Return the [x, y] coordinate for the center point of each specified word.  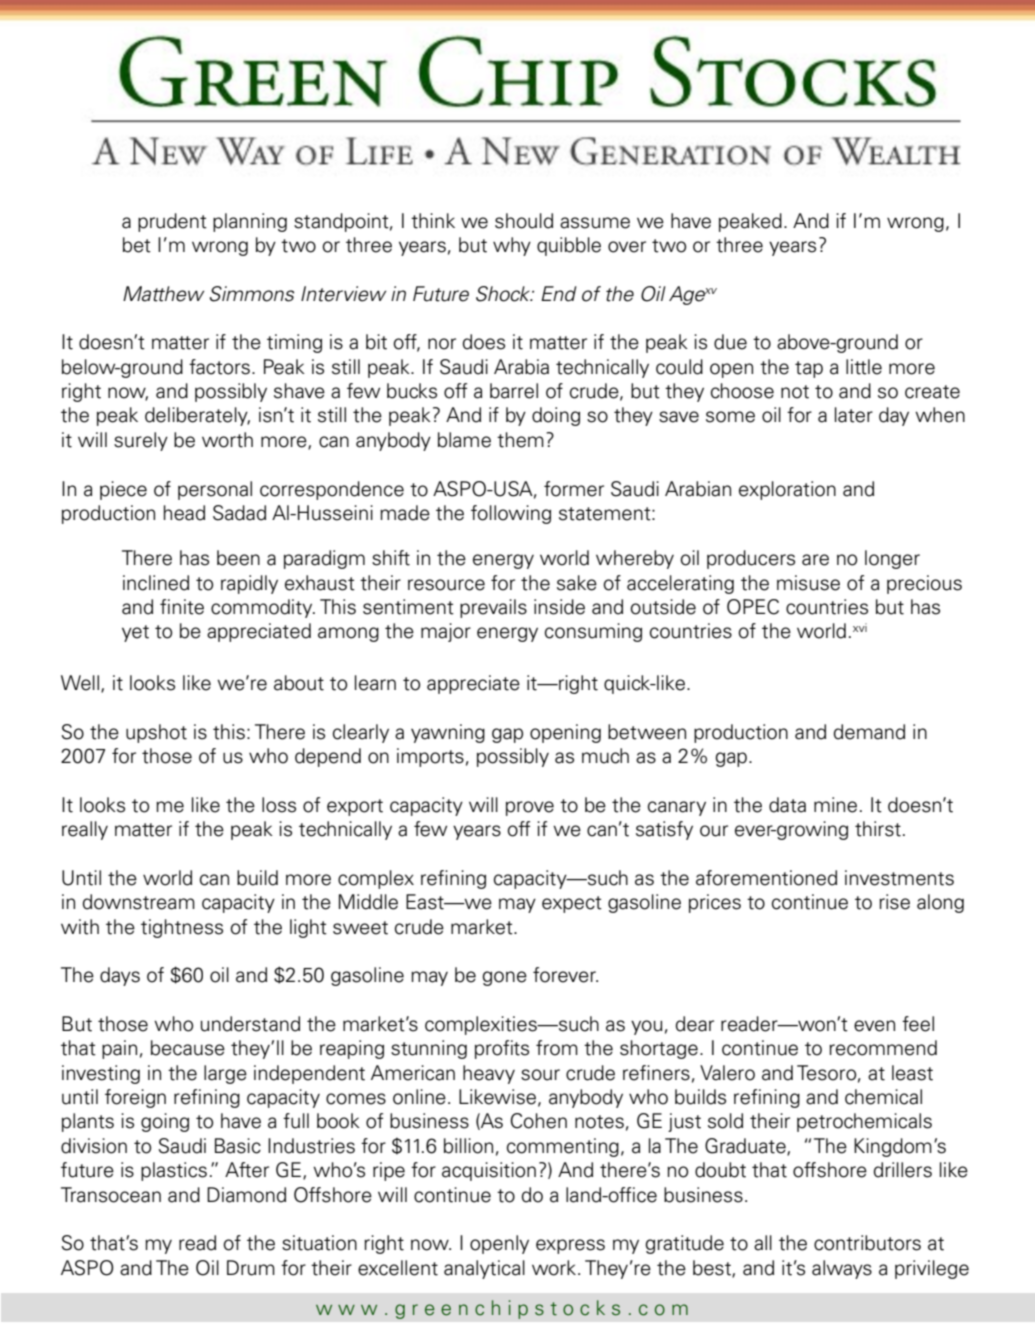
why [512, 246]
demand [869, 732]
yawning [448, 733]
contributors [867, 1243]
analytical [484, 1269]
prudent [172, 222]
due [730, 342]
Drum [251, 1268]
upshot [156, 733]
